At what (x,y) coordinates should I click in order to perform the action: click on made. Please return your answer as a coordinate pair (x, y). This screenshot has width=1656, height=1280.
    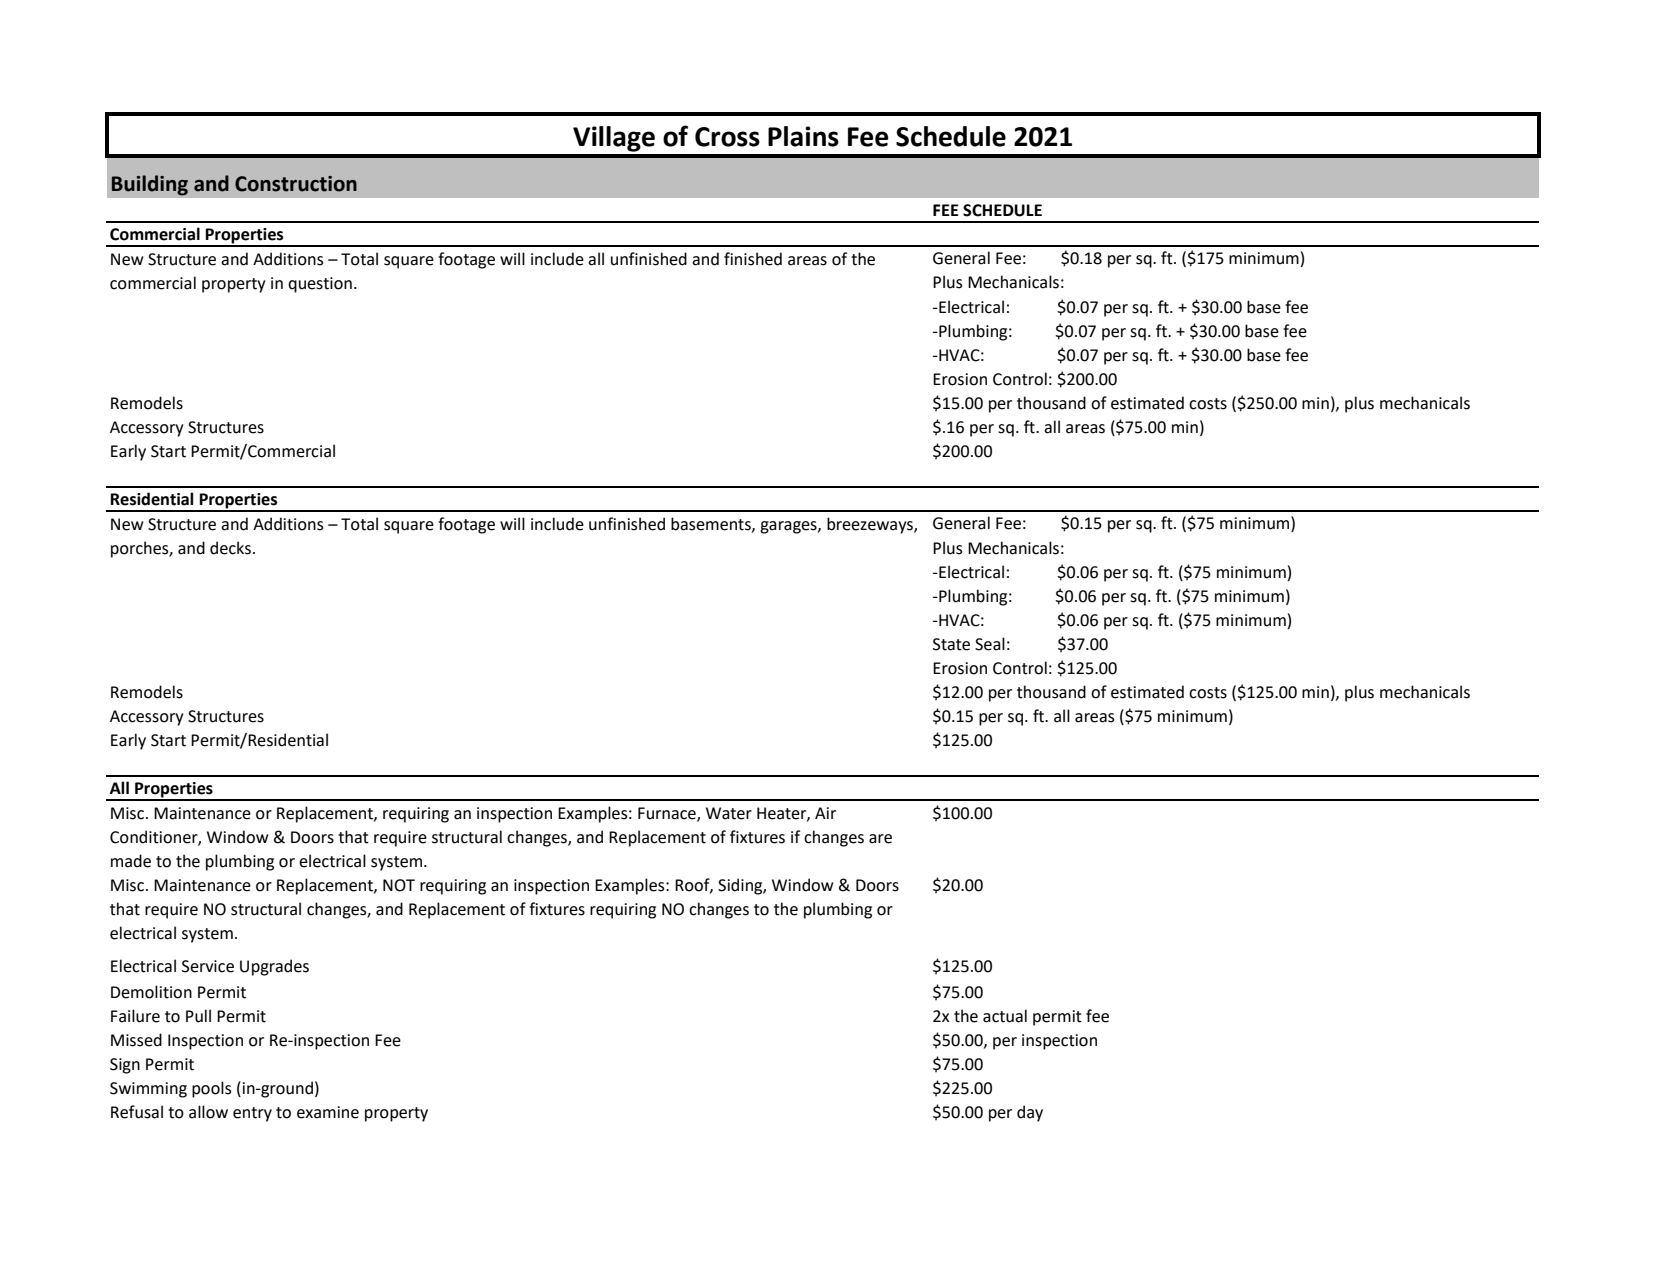
    Looking at the image, I should click on (131, 861).
